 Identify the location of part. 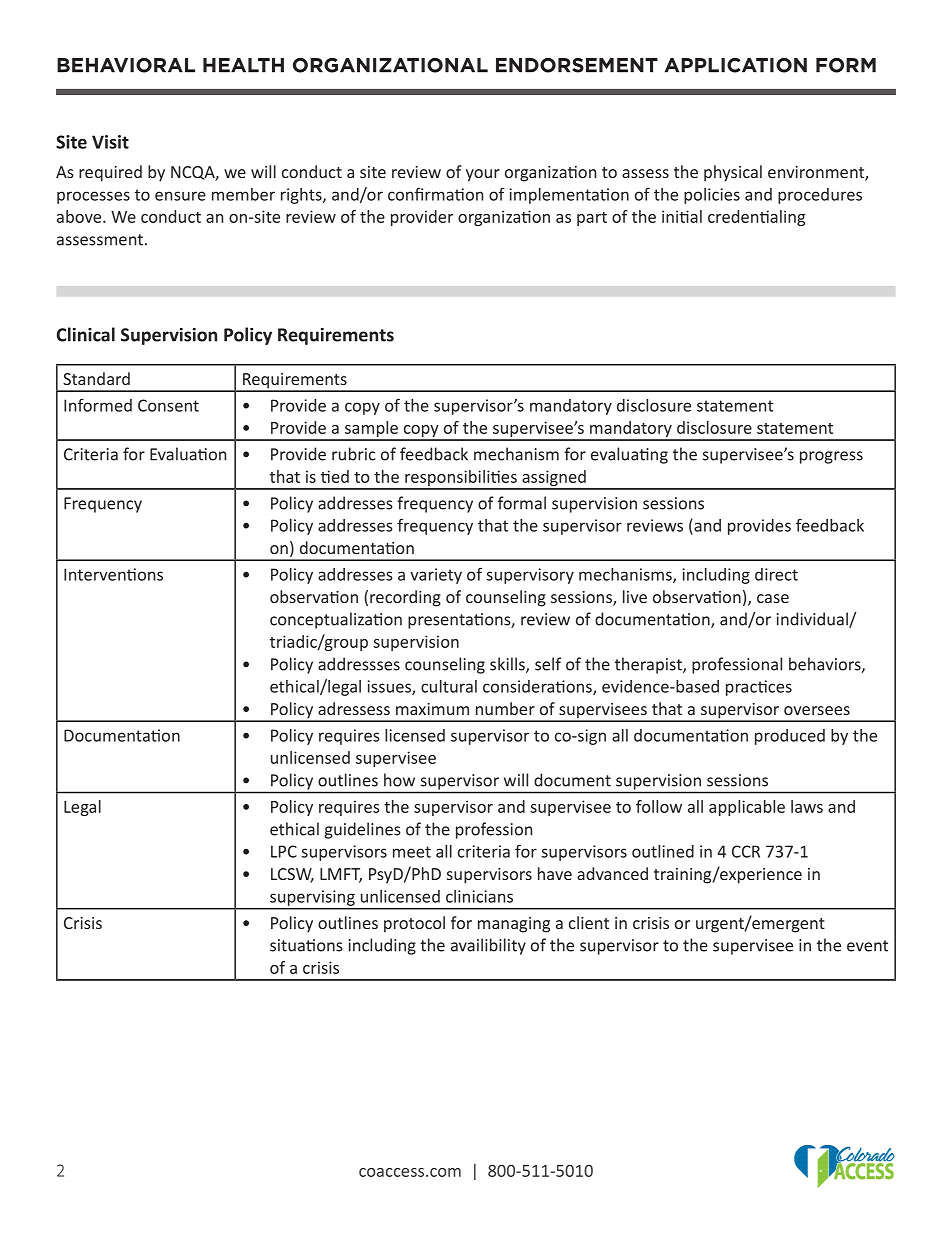
(592, 219).
